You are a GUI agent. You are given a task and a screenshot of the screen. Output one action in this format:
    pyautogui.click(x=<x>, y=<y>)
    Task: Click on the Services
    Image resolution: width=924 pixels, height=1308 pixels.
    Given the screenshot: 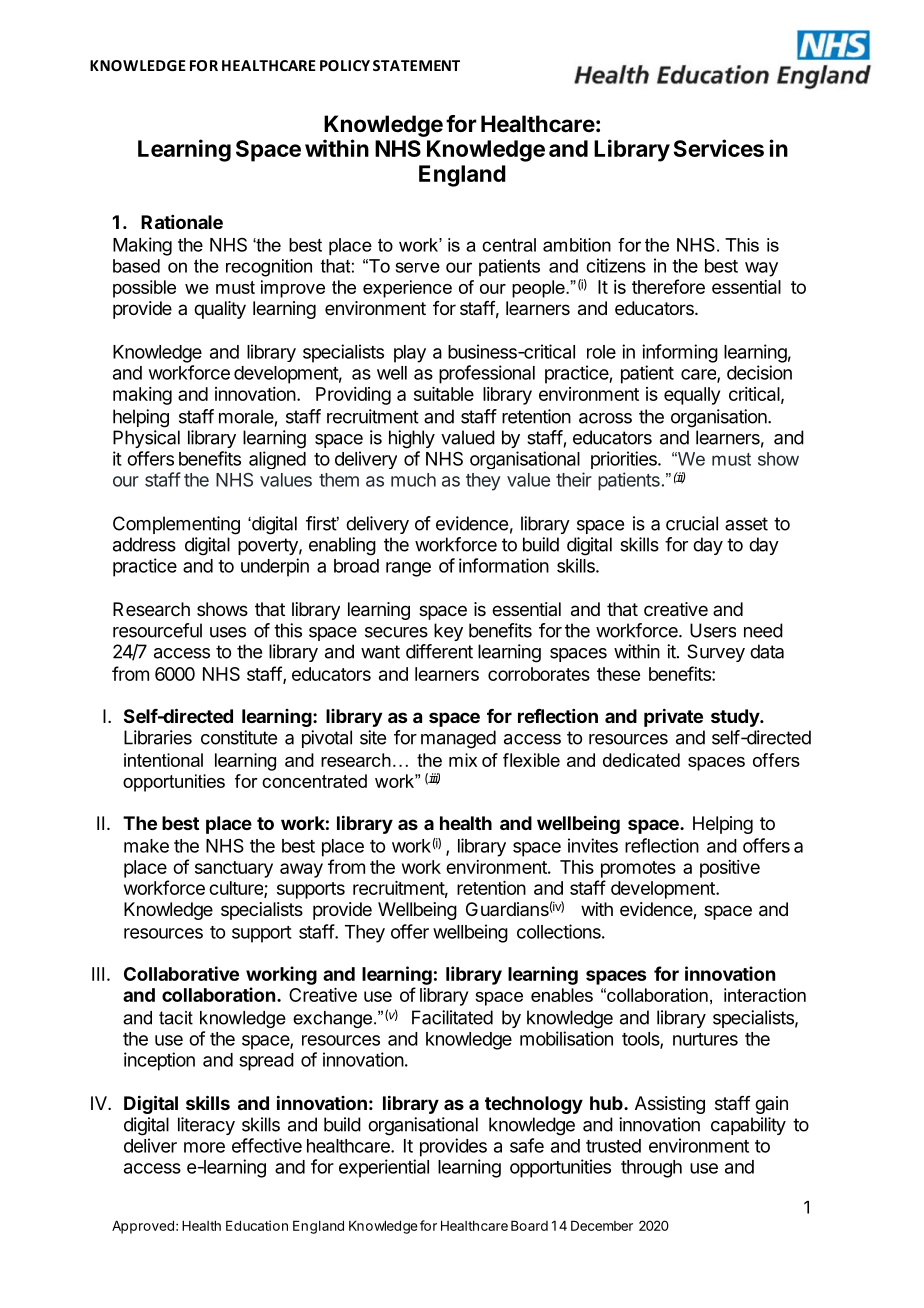 What is the action you would take?
    pyautogui.click(x=719, y=148)
